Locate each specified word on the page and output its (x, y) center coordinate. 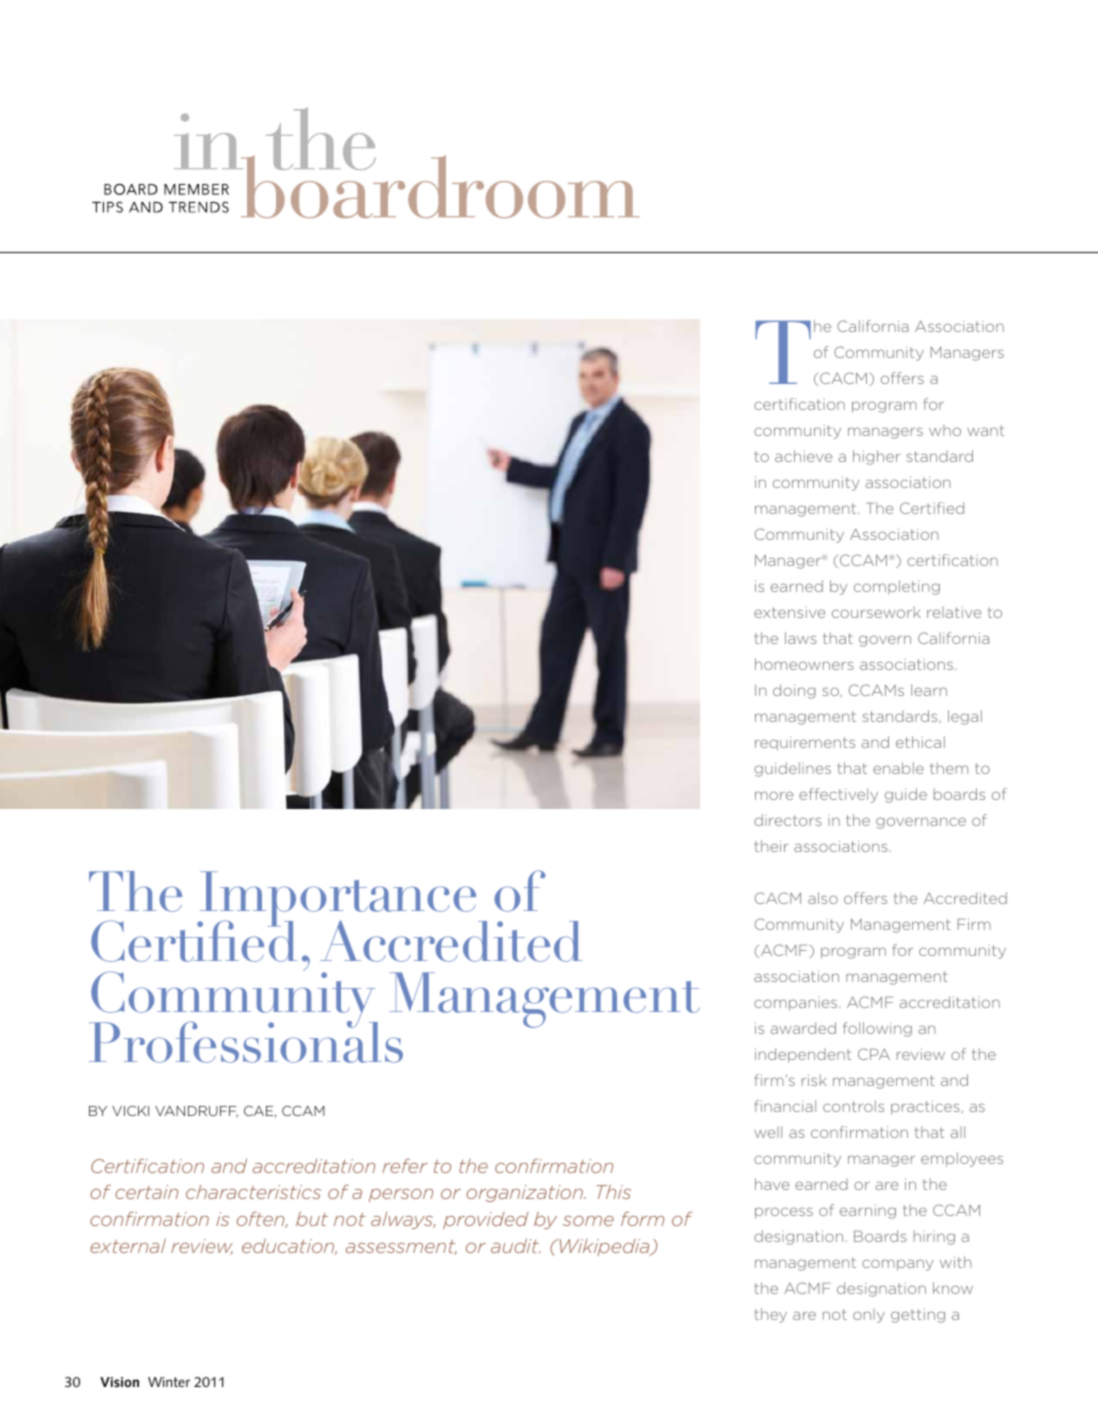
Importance (338, 900)
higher (876, 457)
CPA (874, 1054)
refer (405, 1165)
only (869, 1316)
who (945, 430)
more (774, 795)
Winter (169, 1382)
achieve (803, 456)
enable (898, 768)
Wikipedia (604, 1247)
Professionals (246, 1041)
